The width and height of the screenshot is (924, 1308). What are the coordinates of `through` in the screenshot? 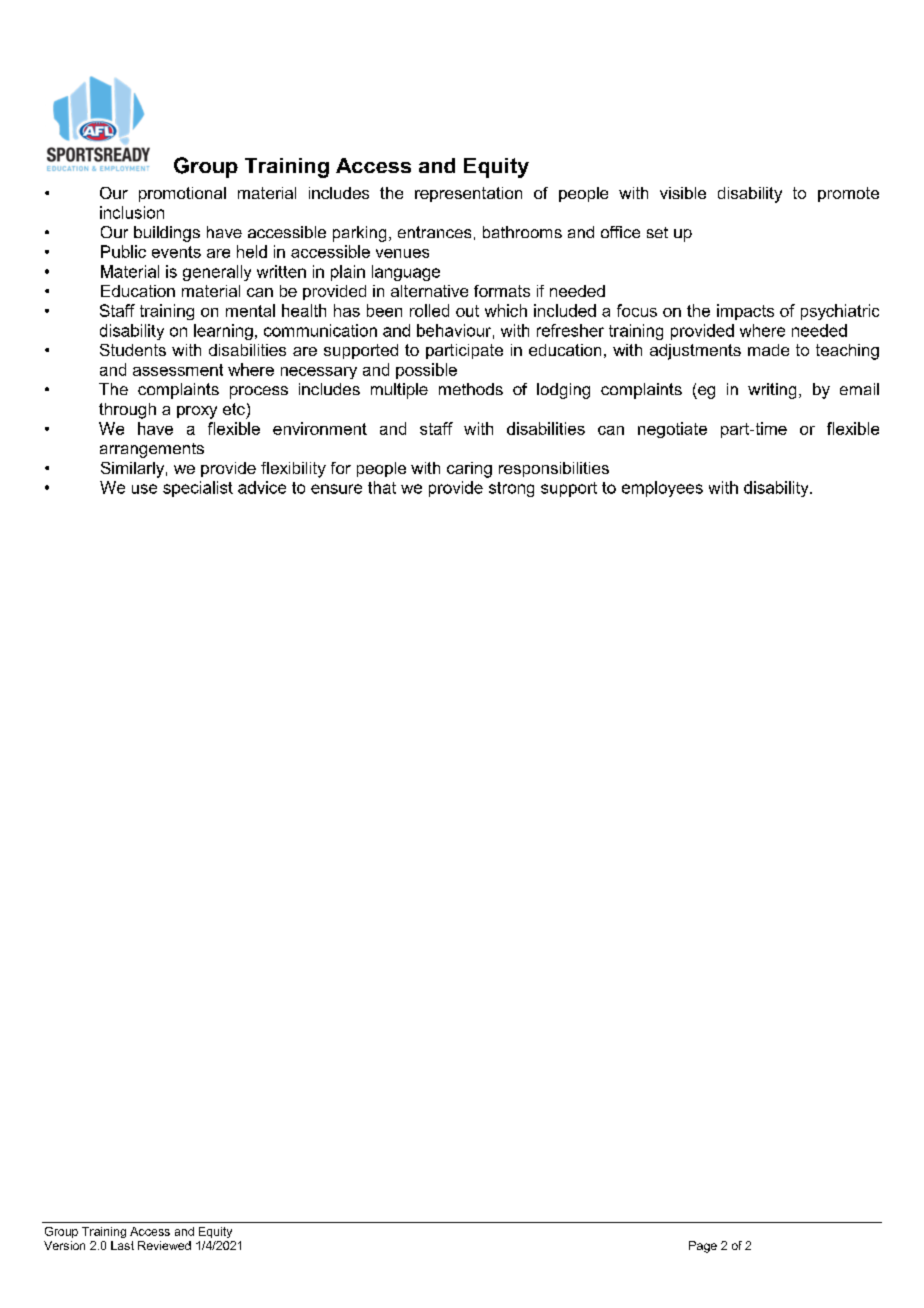 It's located at (127, 411).
